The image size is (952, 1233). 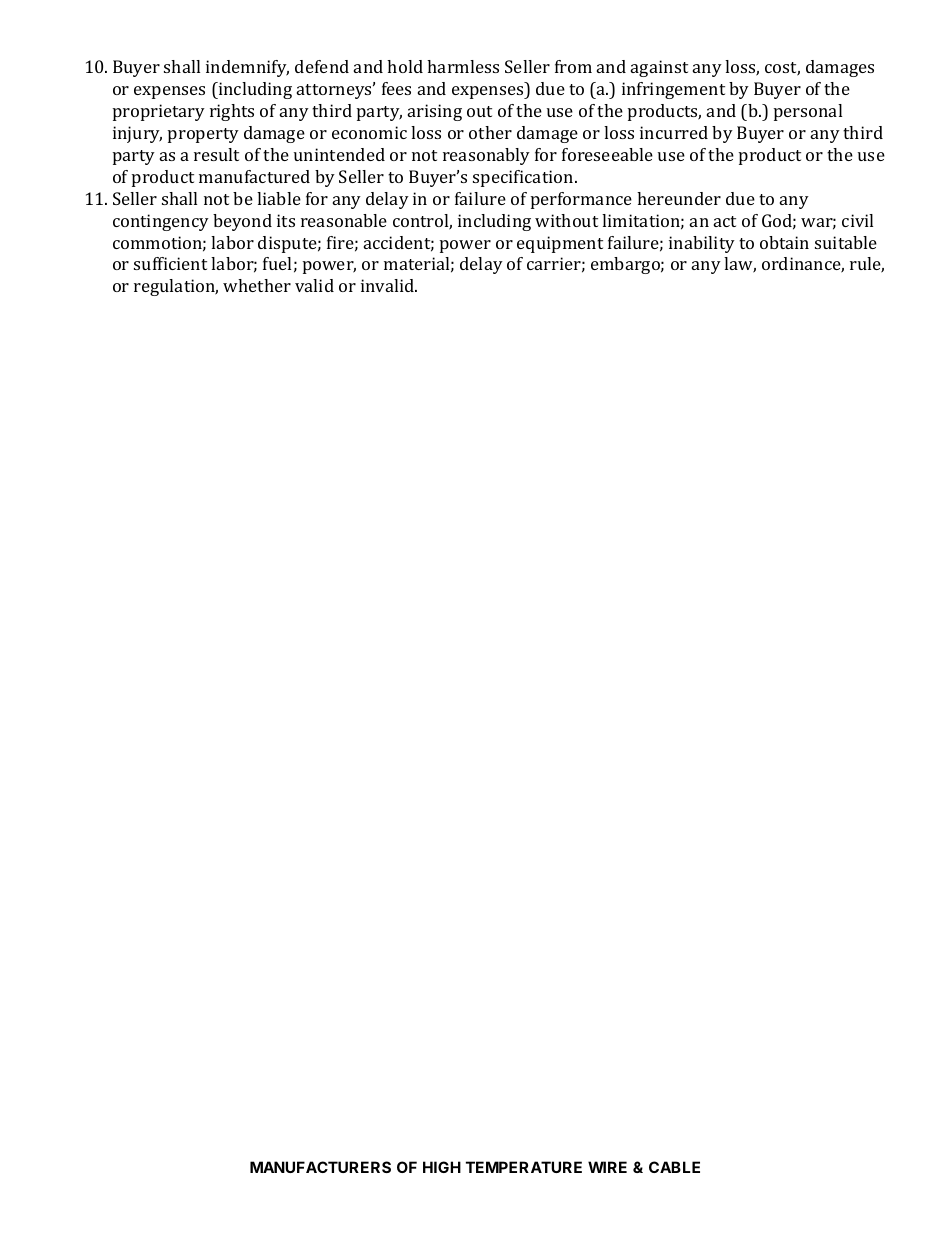 What do you see at coordinates (320, 1167) in the screenshot?
I see `MANUFACTURERS` at bounding box center [320, 1167].
